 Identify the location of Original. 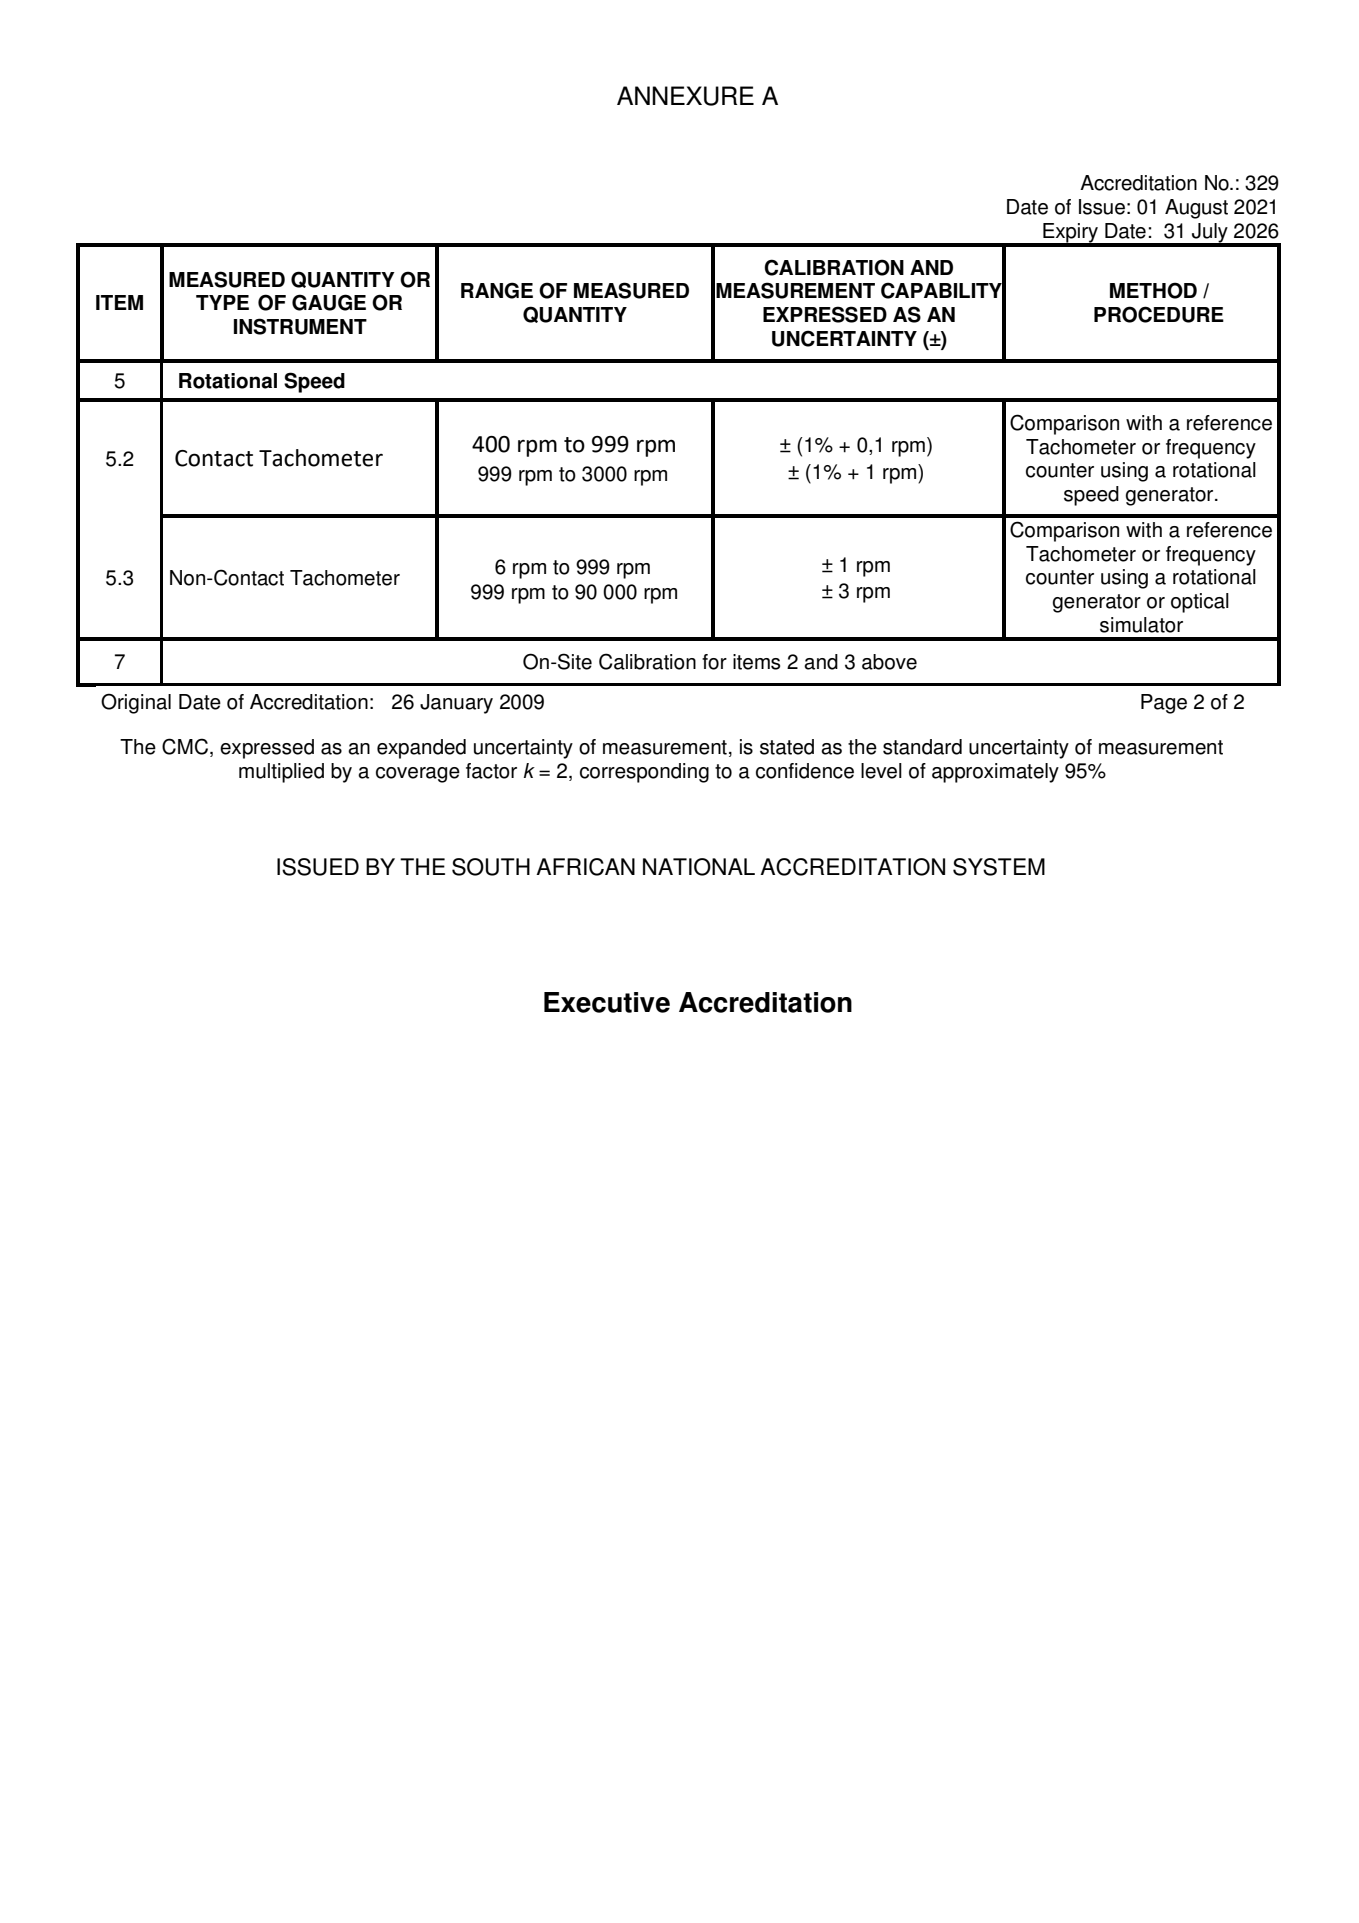
(136, 703).
